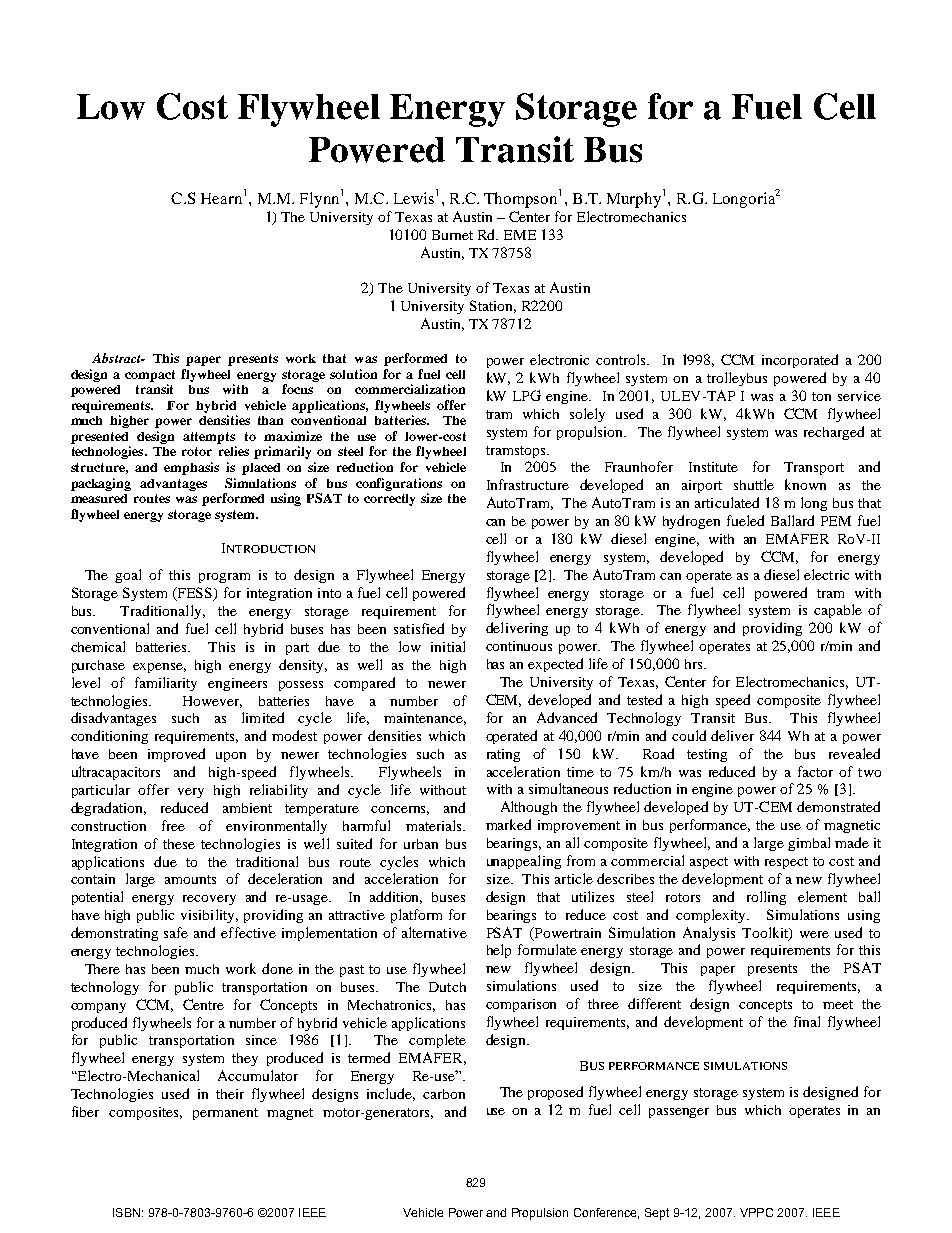  What do you see at coordinates (567, 717) in the page?
I see `Advanced` at bounding box center [567, 717].
